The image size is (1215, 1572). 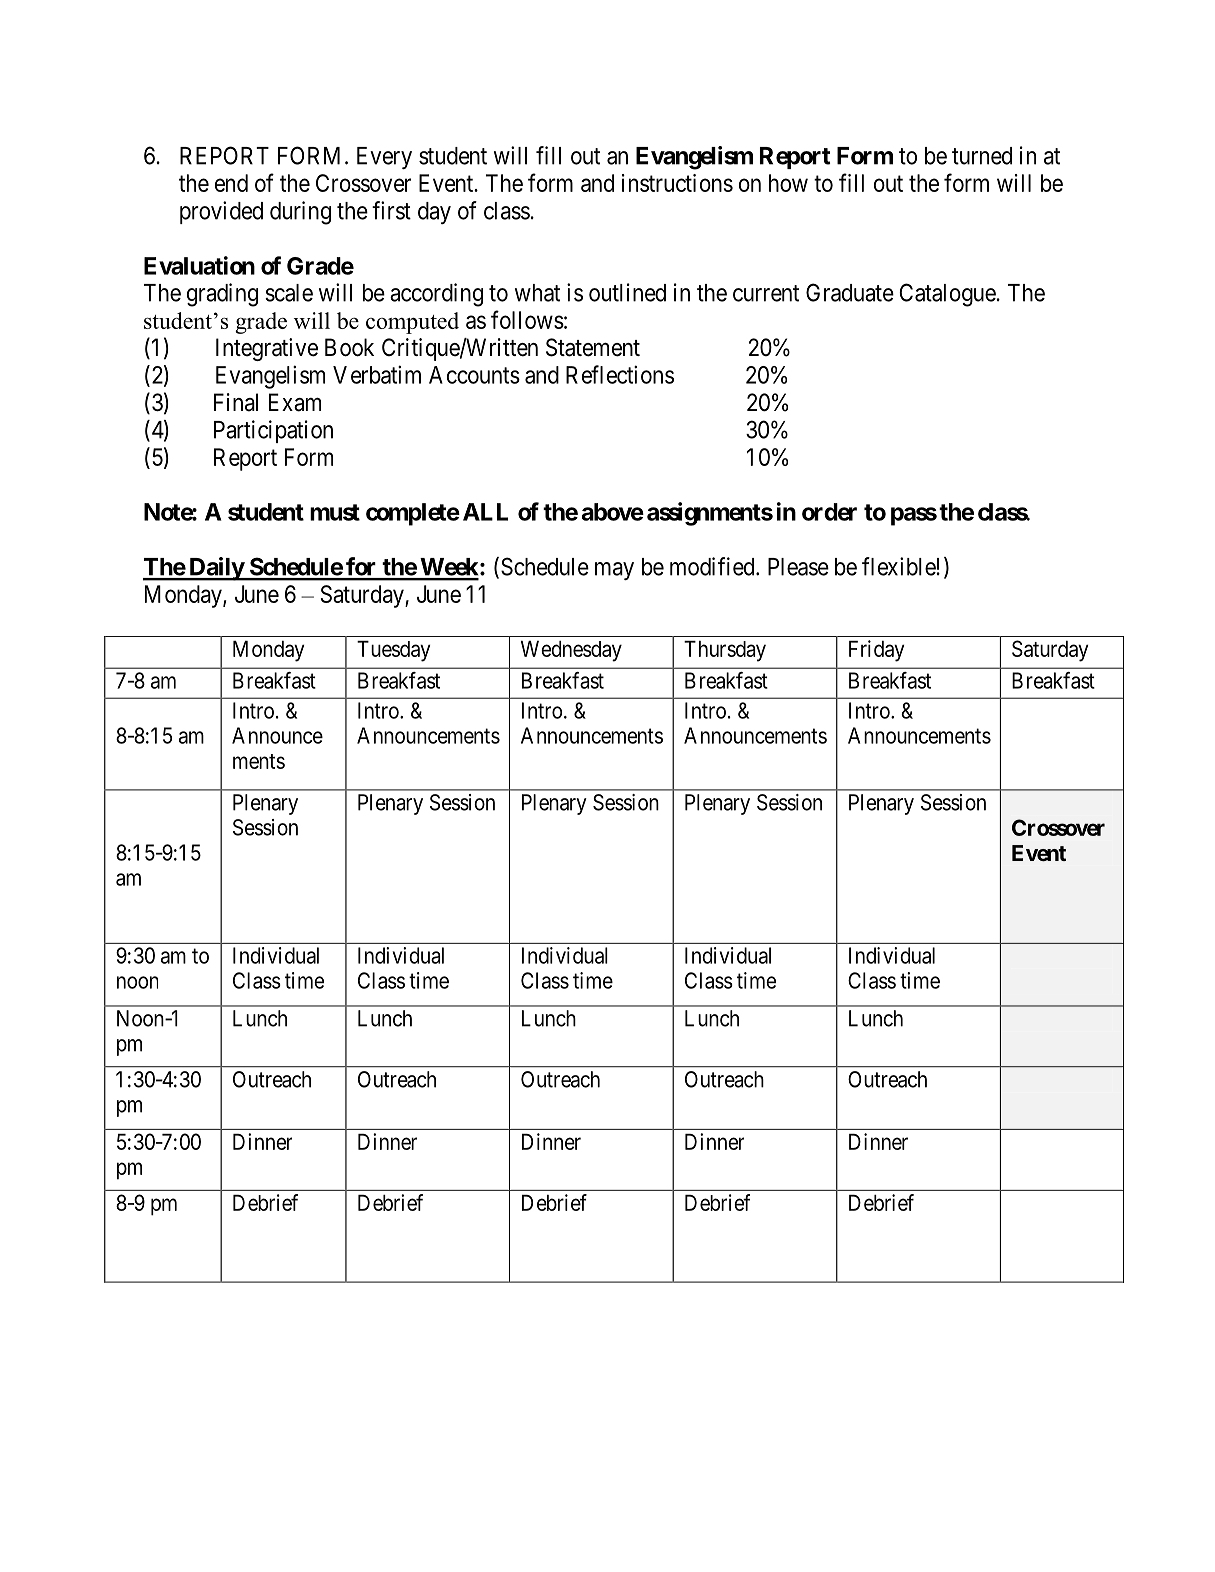 I want to click on Reflections, so click(x=620, y=374).
